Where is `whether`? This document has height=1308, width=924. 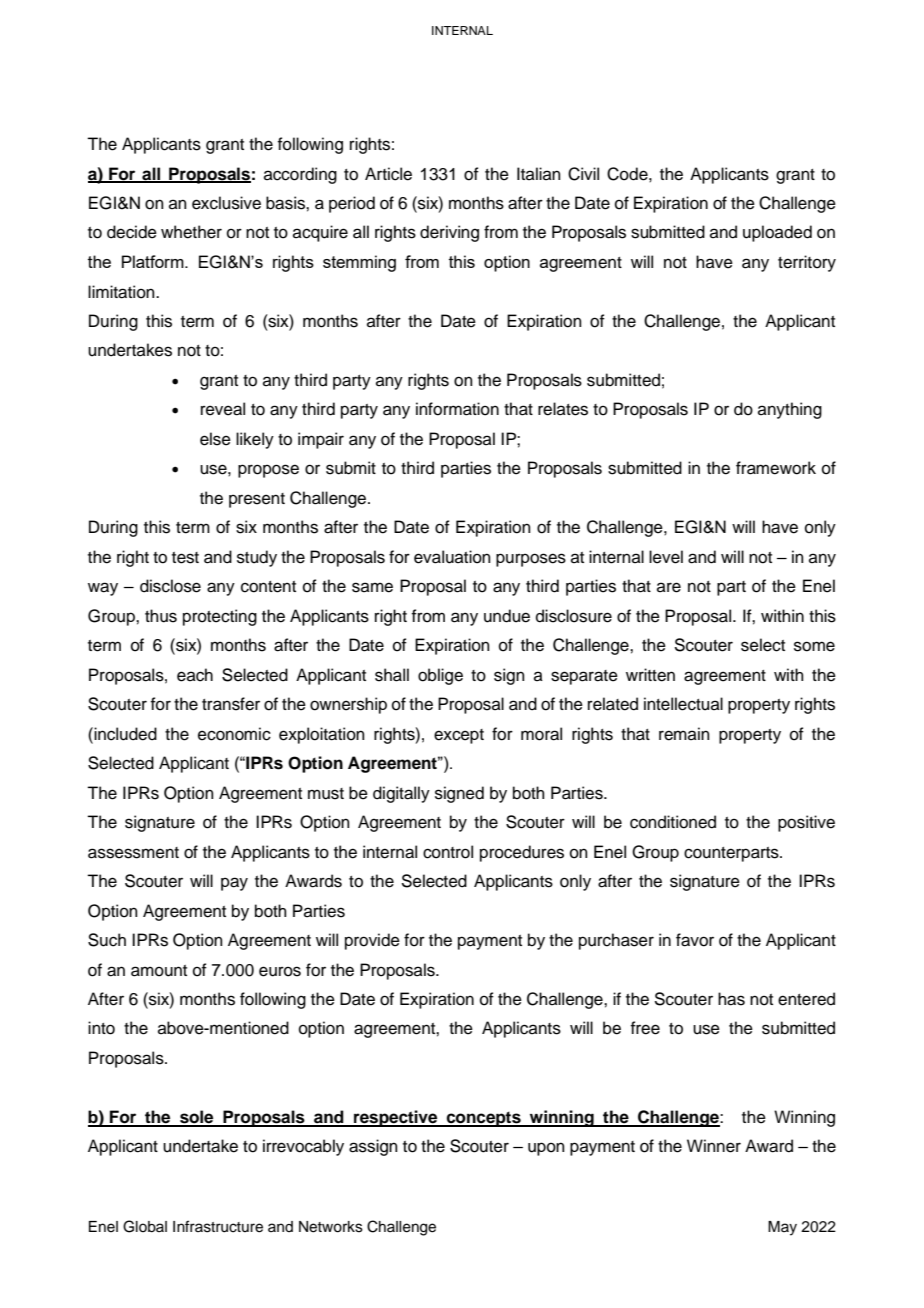 whether is located at coordinates (191, 232).
